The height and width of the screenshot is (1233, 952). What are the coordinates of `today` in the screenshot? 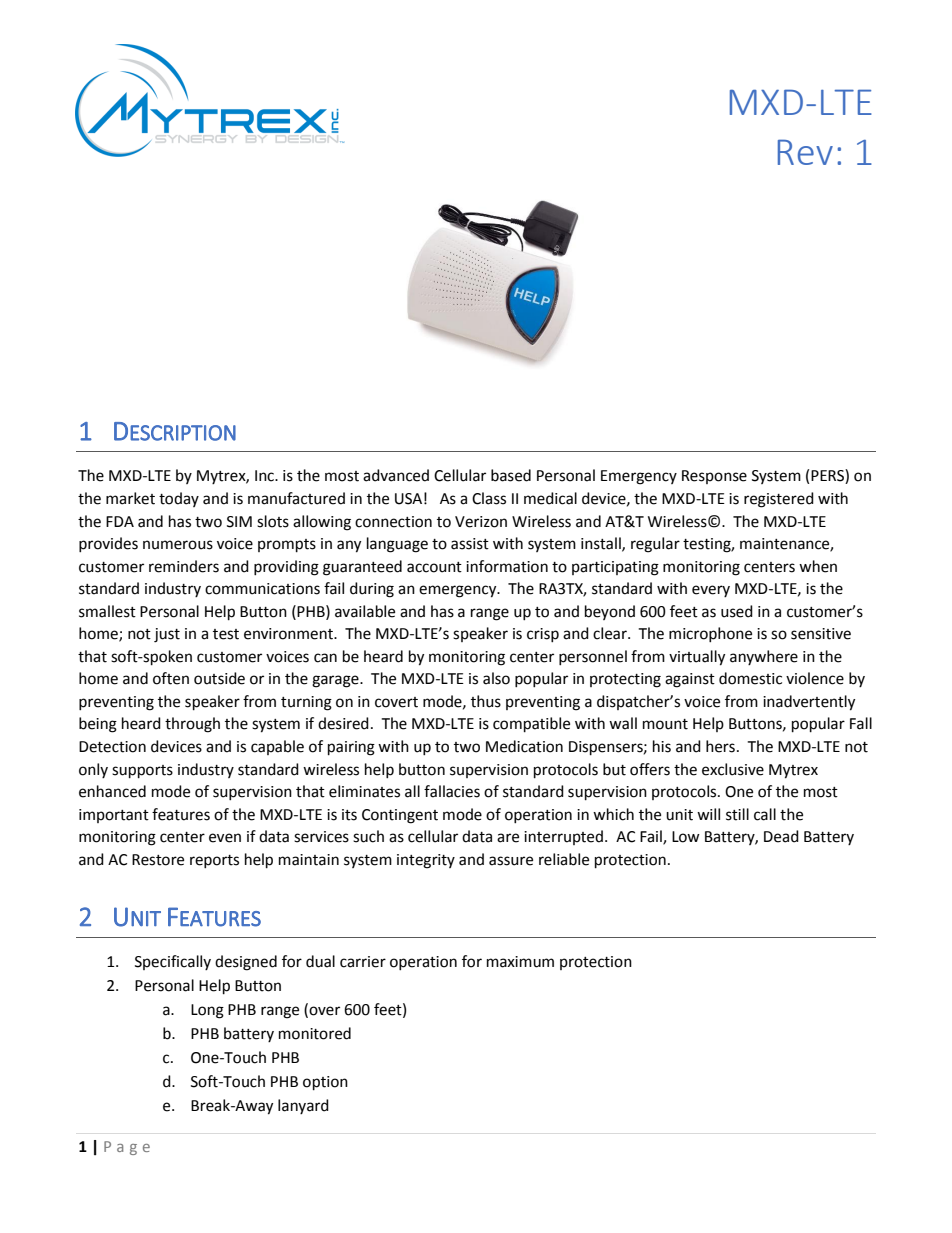 It's located at (179, 499).
